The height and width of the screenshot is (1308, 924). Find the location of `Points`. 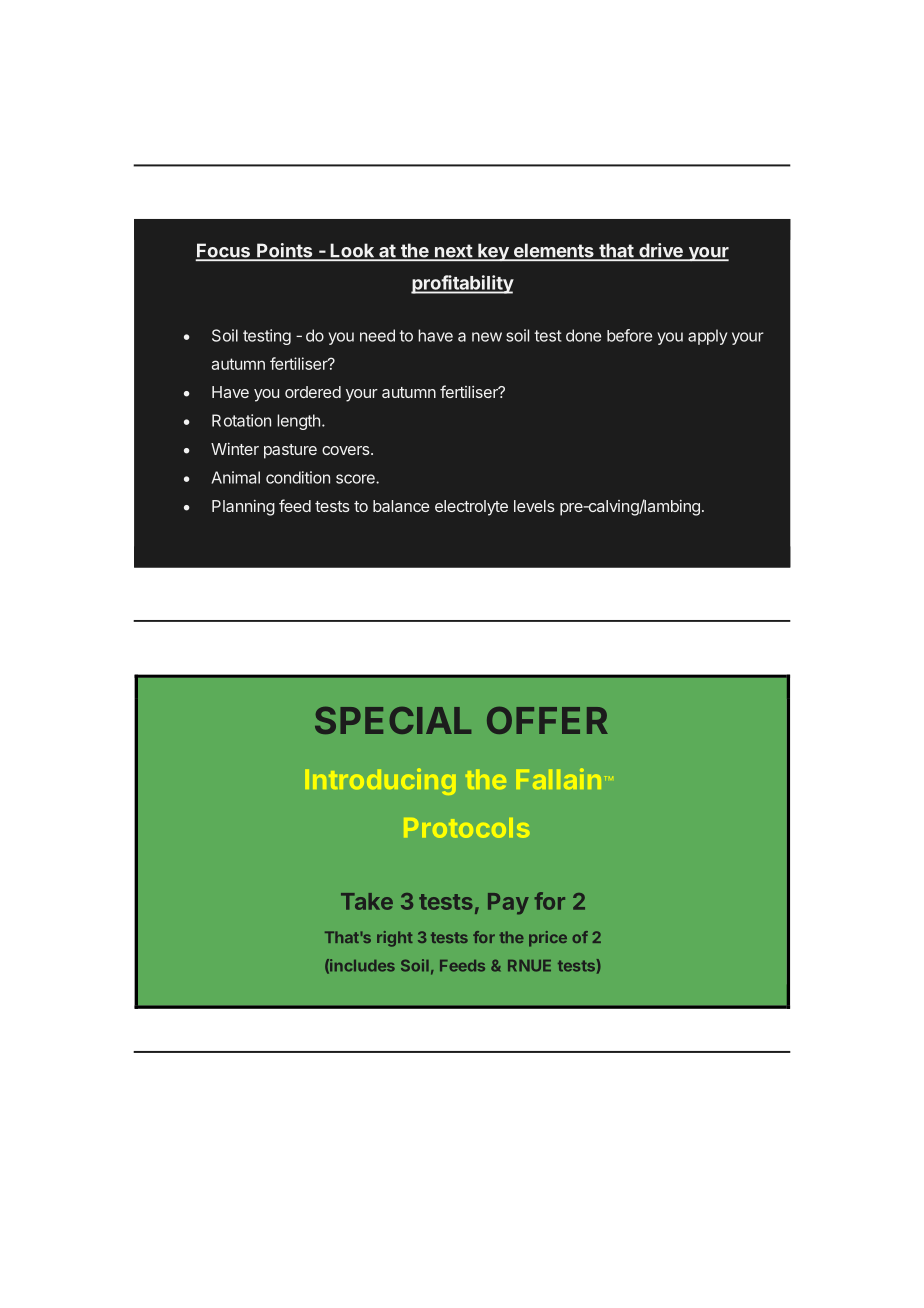

Points is located at coordinates (285, 251).
